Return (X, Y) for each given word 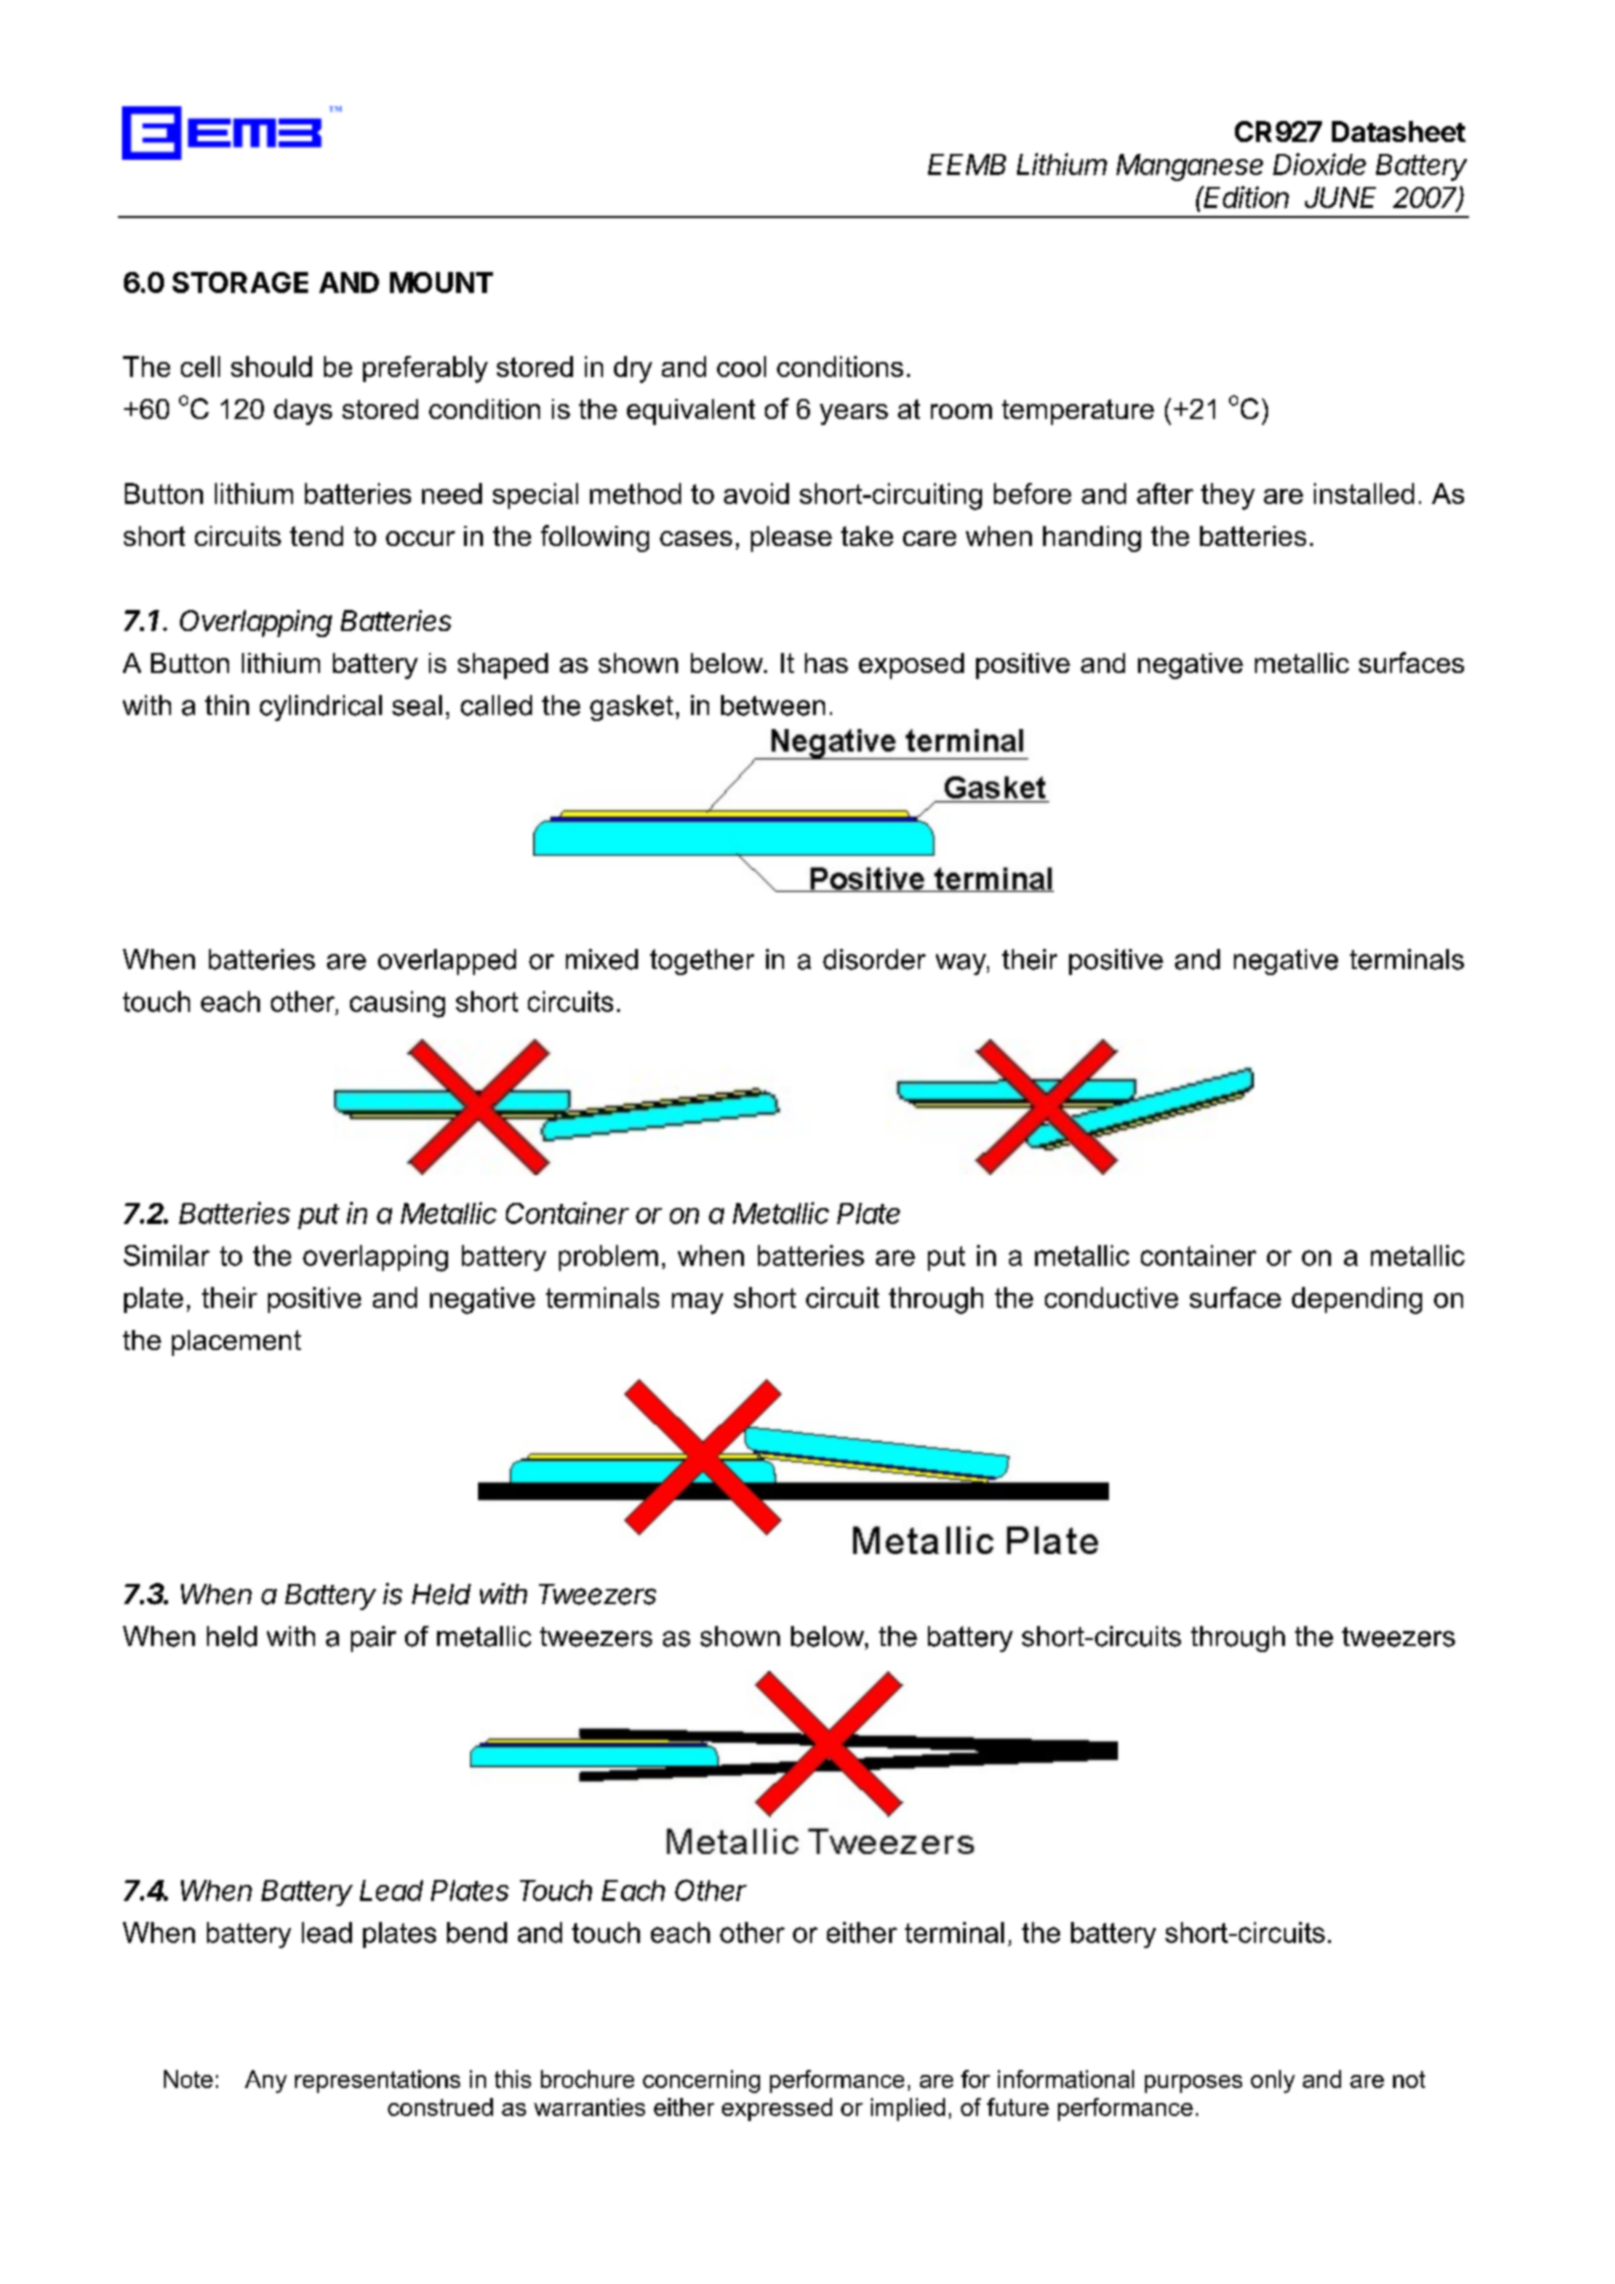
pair (373, 1639)
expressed (777, 2109)
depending (1357, 1300)
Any (266, 2081)
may (697, 1303)
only (1273, 2081)
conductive (1111, 1297)
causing (397, 1004)
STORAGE (240, 282)
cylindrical (321, 708)
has (826, 663)
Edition (1246, 197)
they (1228, 496)
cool (741, 366)
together (702, 962)
